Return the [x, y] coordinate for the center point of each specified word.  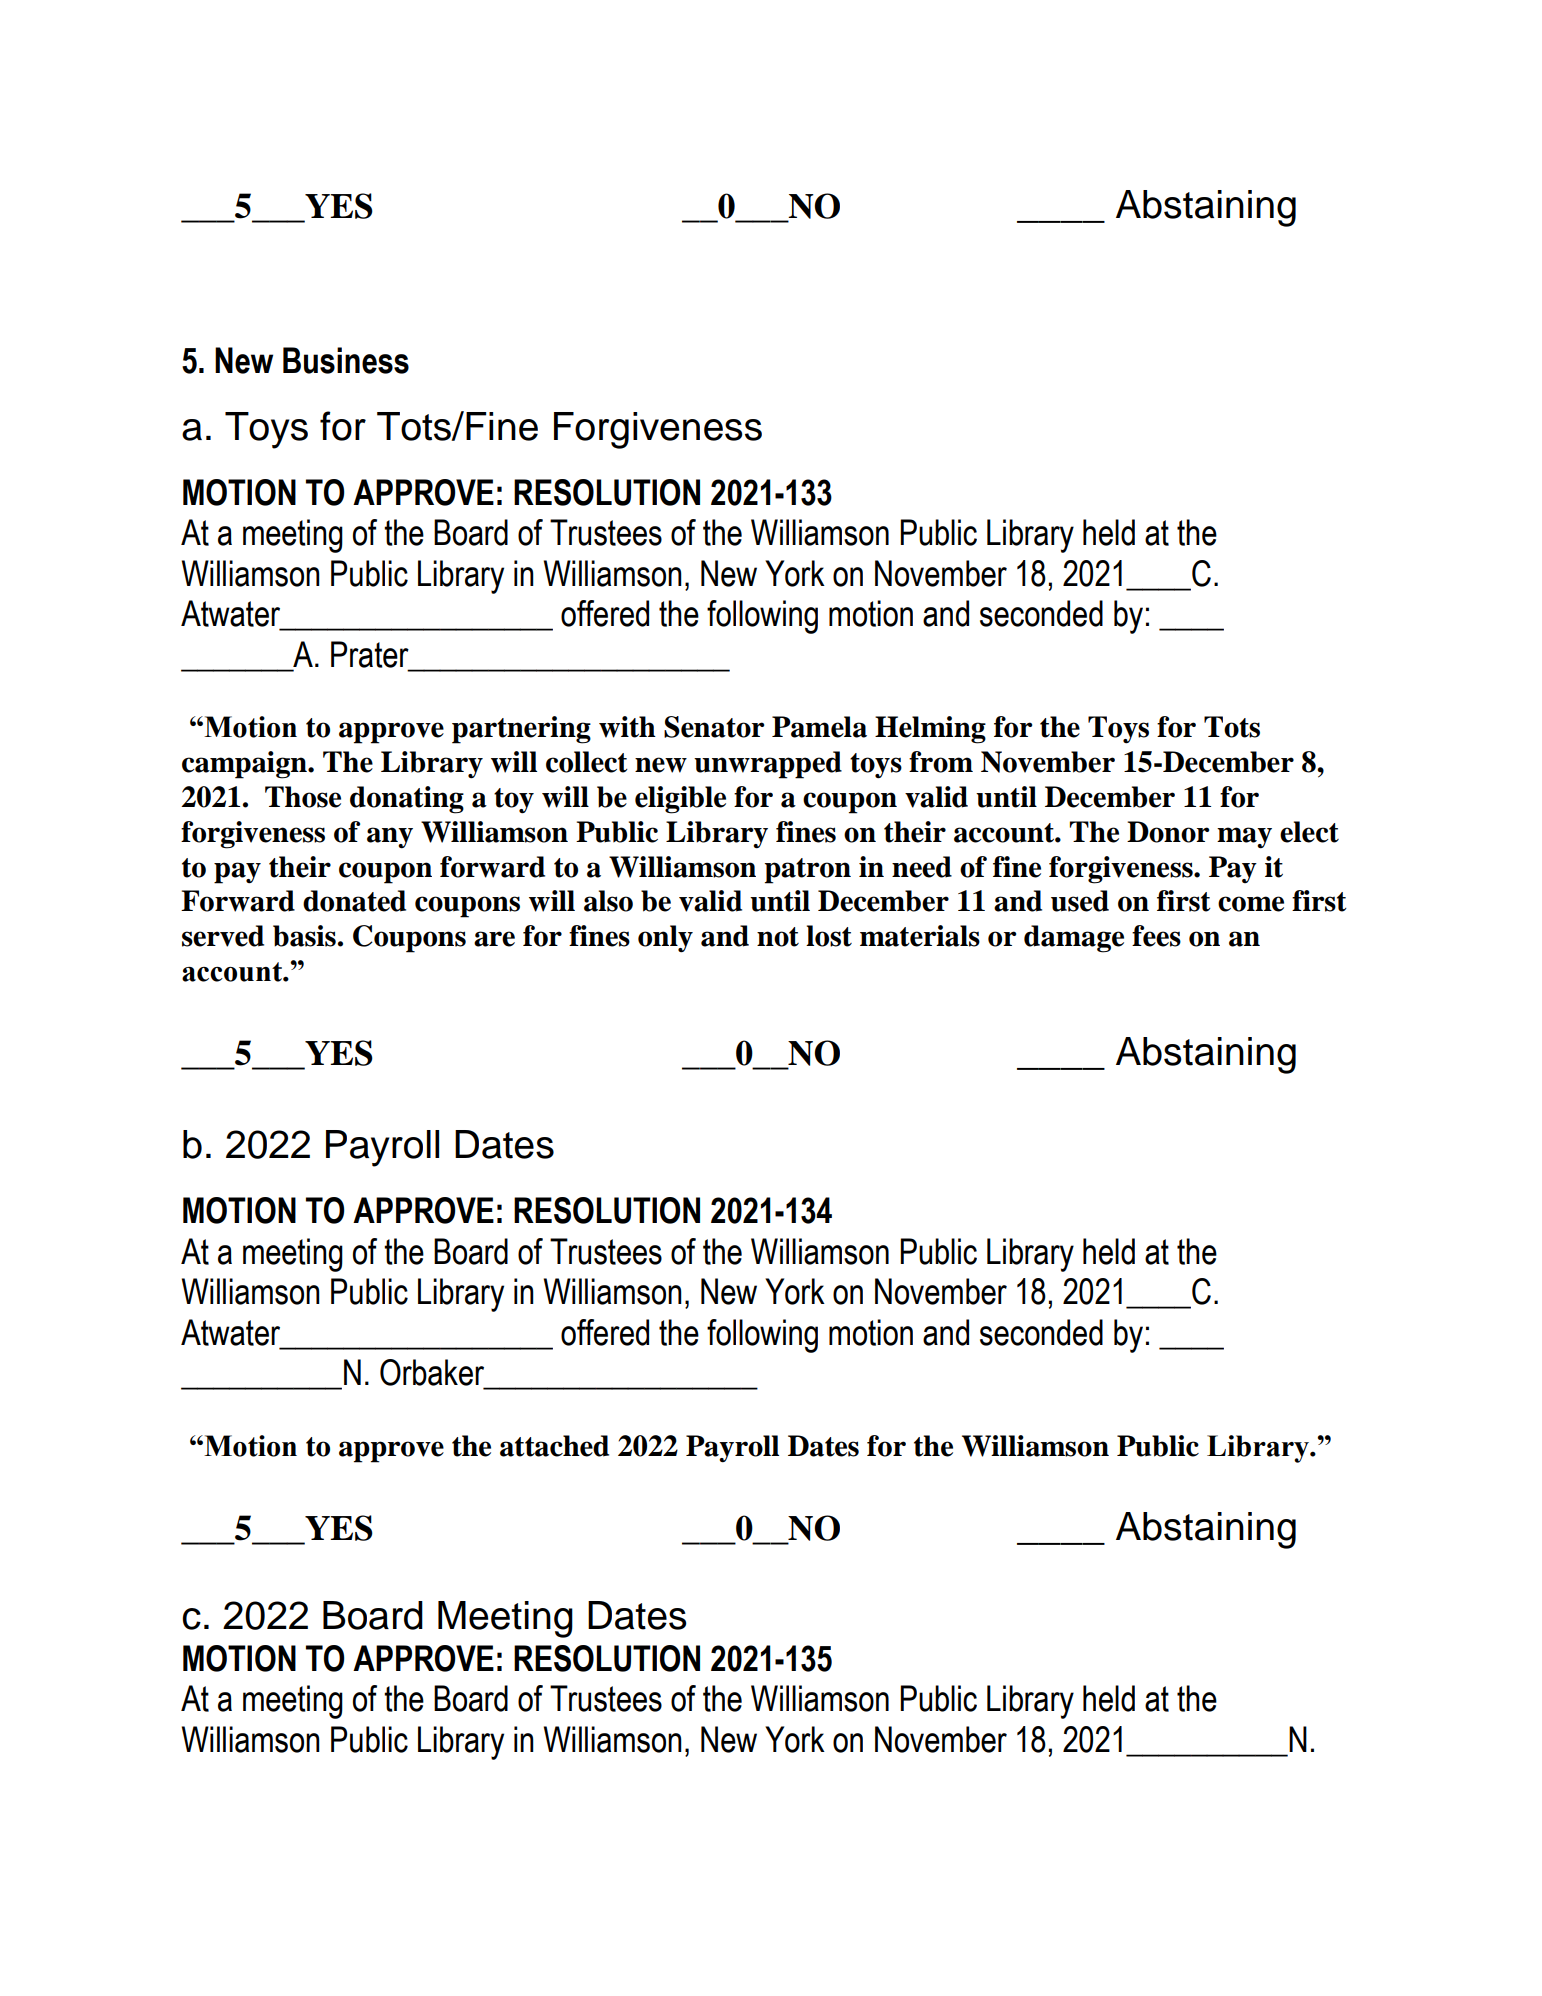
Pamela [819, 727]
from [941, 762]
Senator [714, 727]
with [627, 727]
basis [304, 936]
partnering [521, 730]
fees [1156, 936]
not [778, 937]
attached [554, 1446]
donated [354, 901]
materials [920, 936]
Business [346, 360]
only [665, 939]
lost [829, 936]
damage [1074, 939]
